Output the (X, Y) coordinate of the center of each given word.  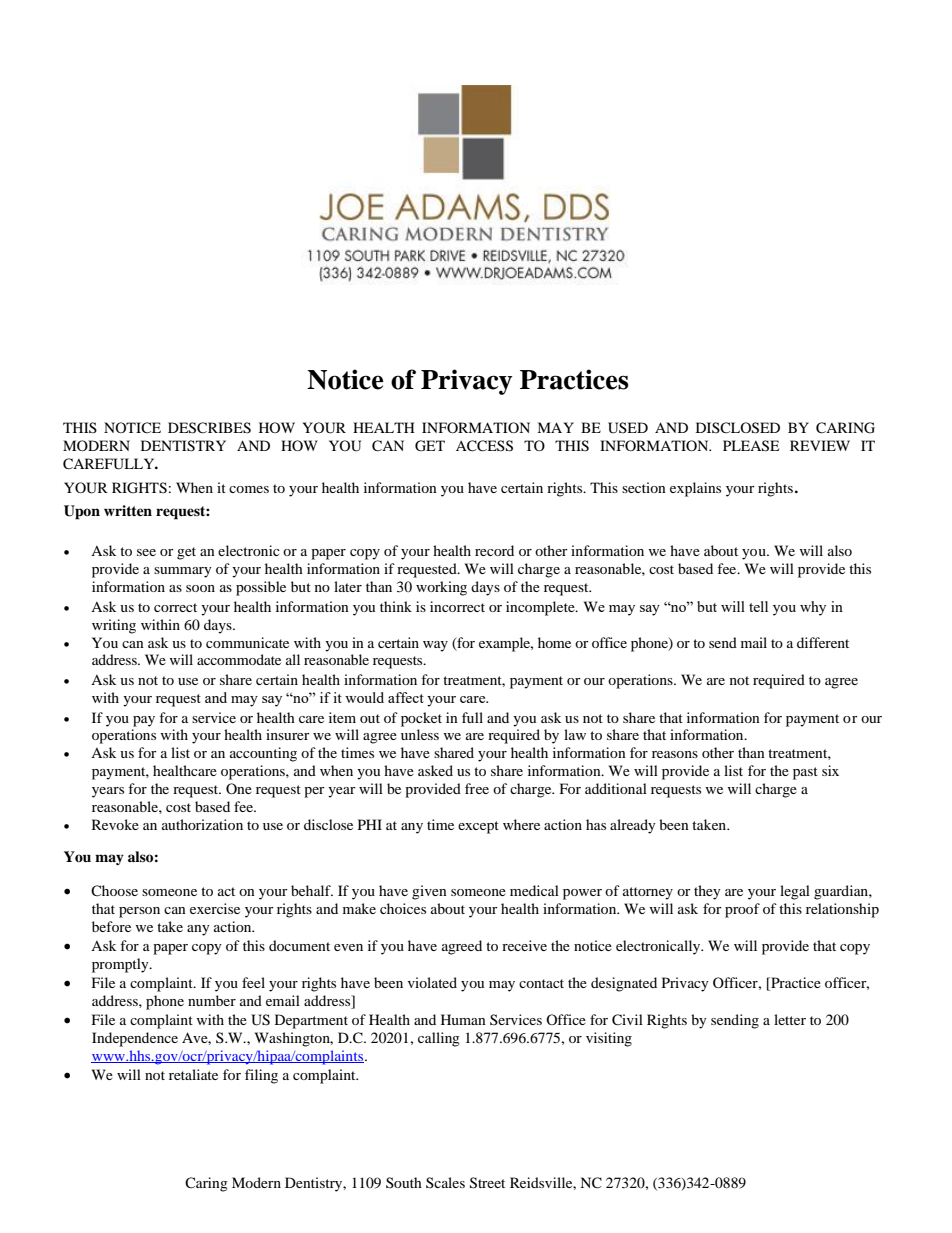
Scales (445, 1182)
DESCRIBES (209, 428)
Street (487, 1183)
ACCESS (484, 446)
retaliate (193, 1074)
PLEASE (751, 446)
